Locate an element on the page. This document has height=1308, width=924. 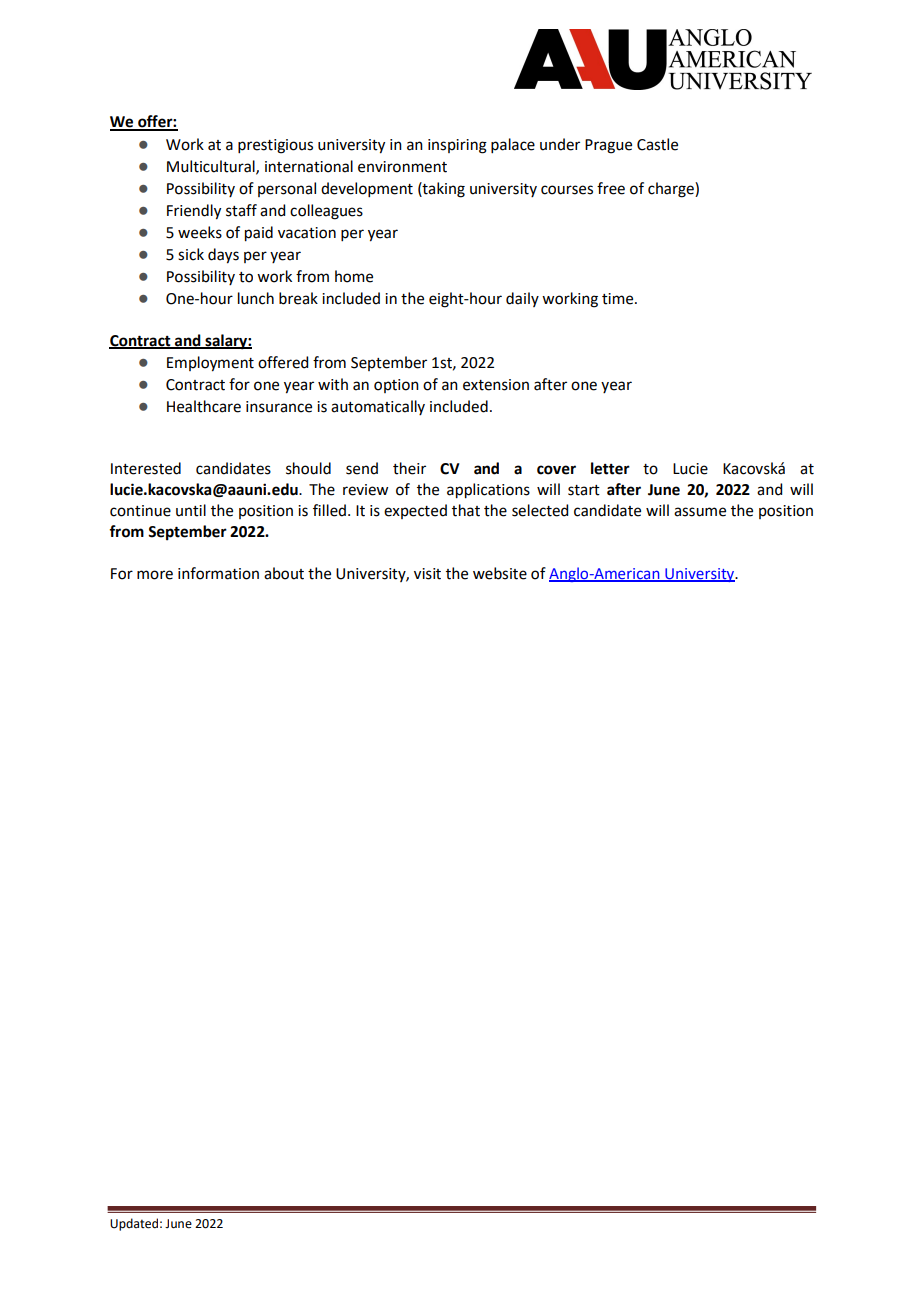
Multicultural is located at coordinates (212, 167).
